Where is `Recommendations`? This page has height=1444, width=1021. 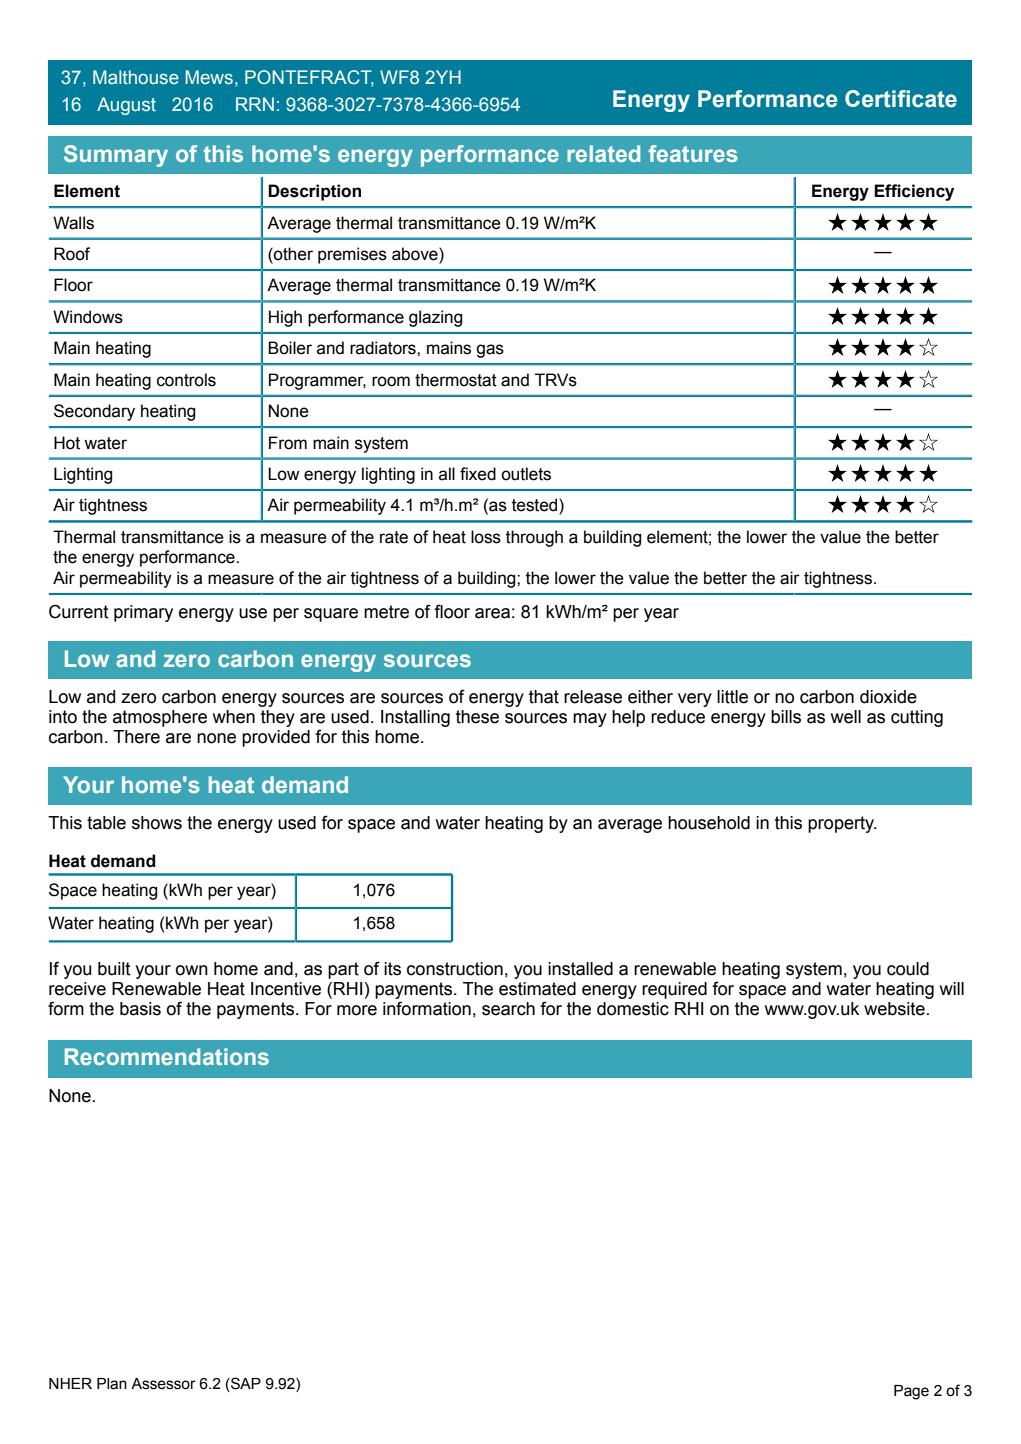 Recommendations is located at coordinates (167, 1056).
